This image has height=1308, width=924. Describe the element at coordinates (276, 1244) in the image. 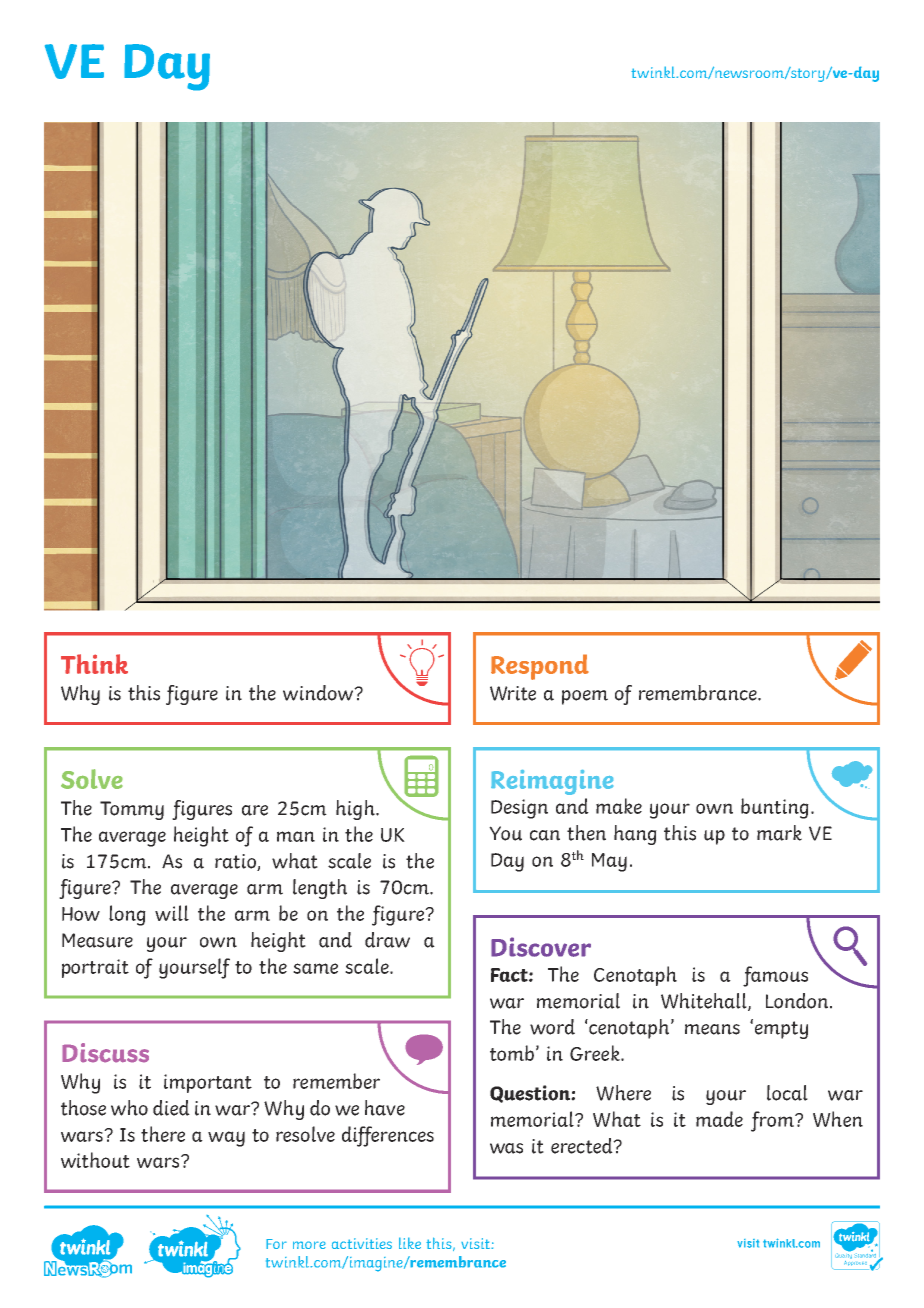

I see `For` at that location.
